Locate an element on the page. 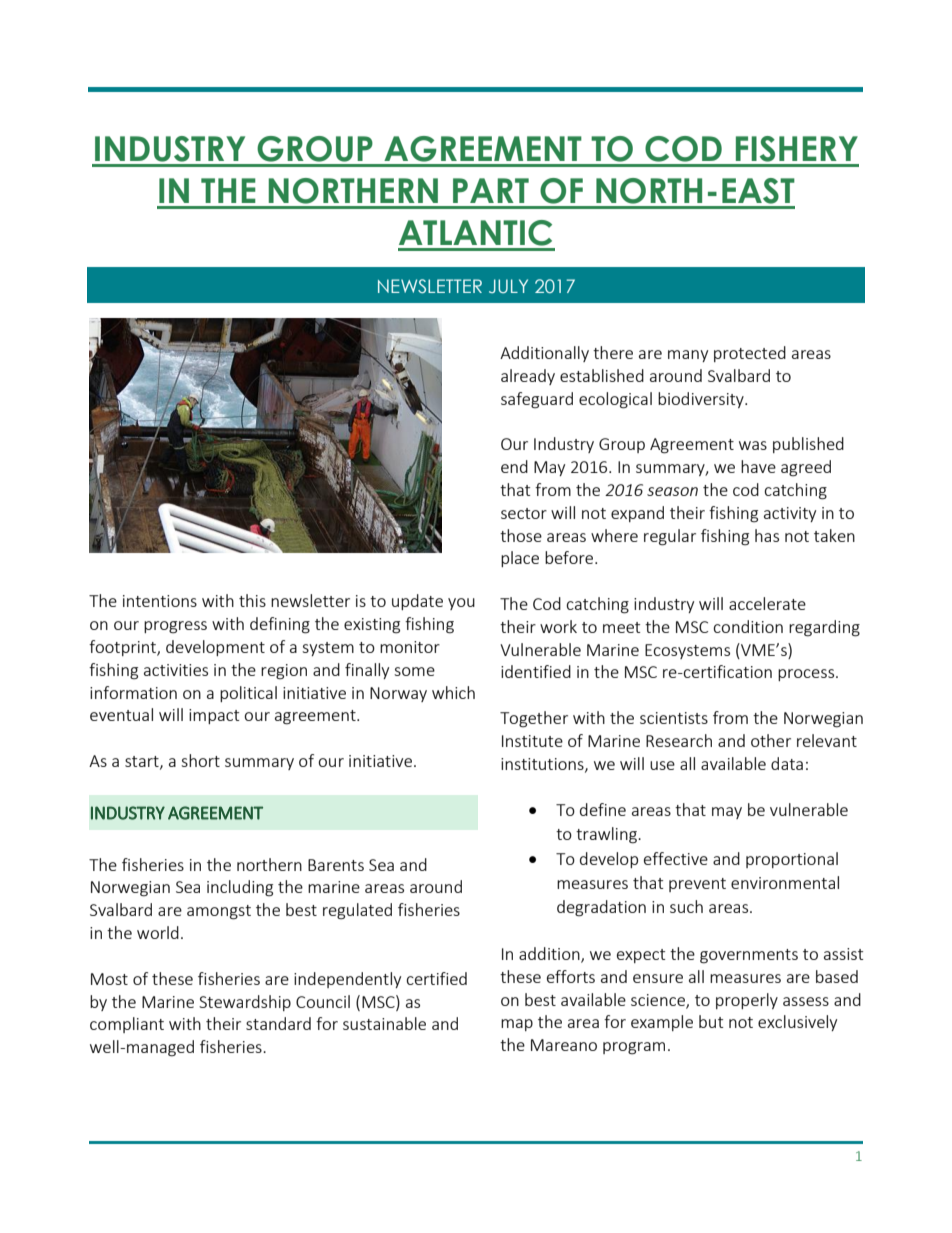  JULY is located at coordinates (508, 286).
